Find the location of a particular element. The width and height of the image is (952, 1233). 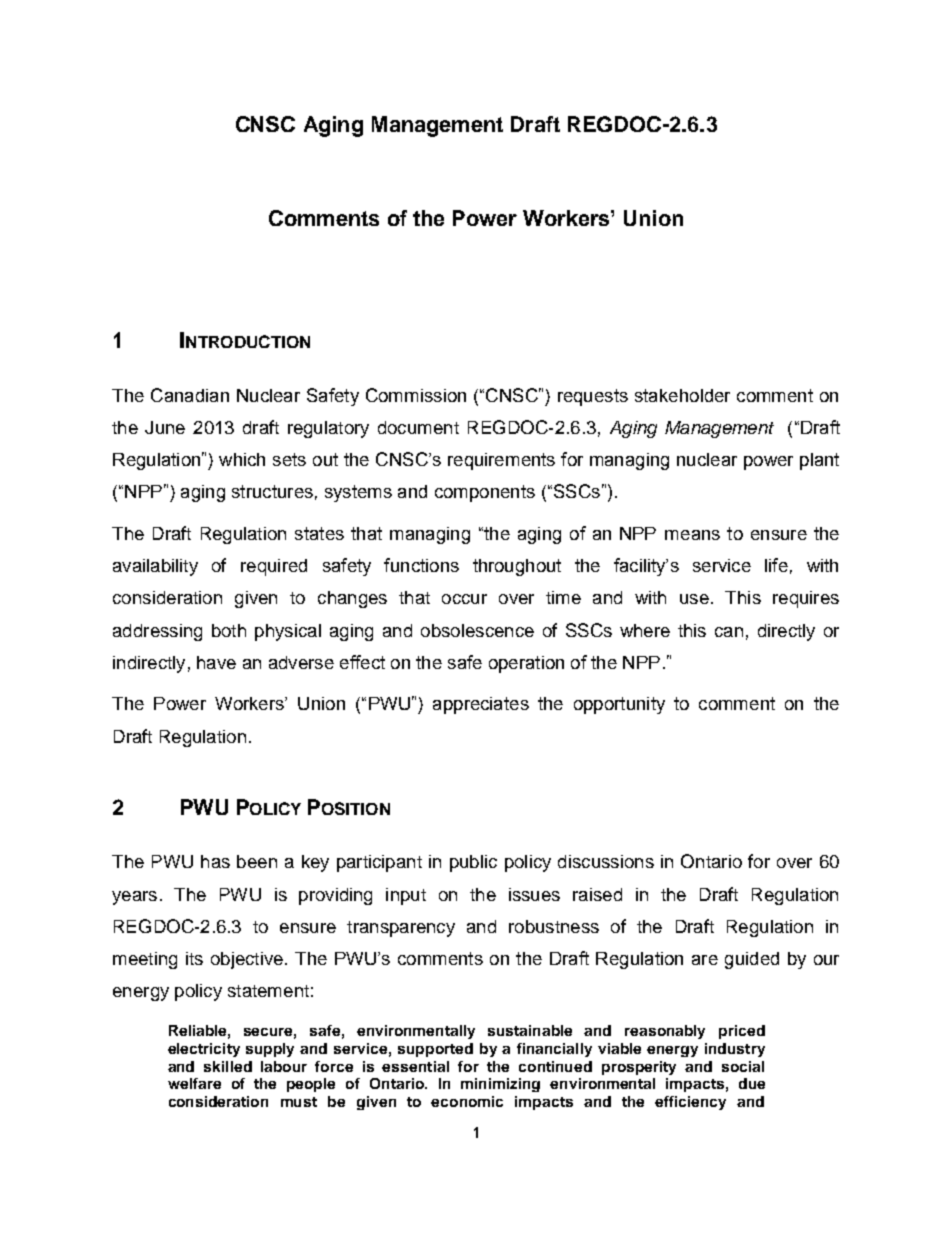

stakeholder is located at coordinates (682, 395).
